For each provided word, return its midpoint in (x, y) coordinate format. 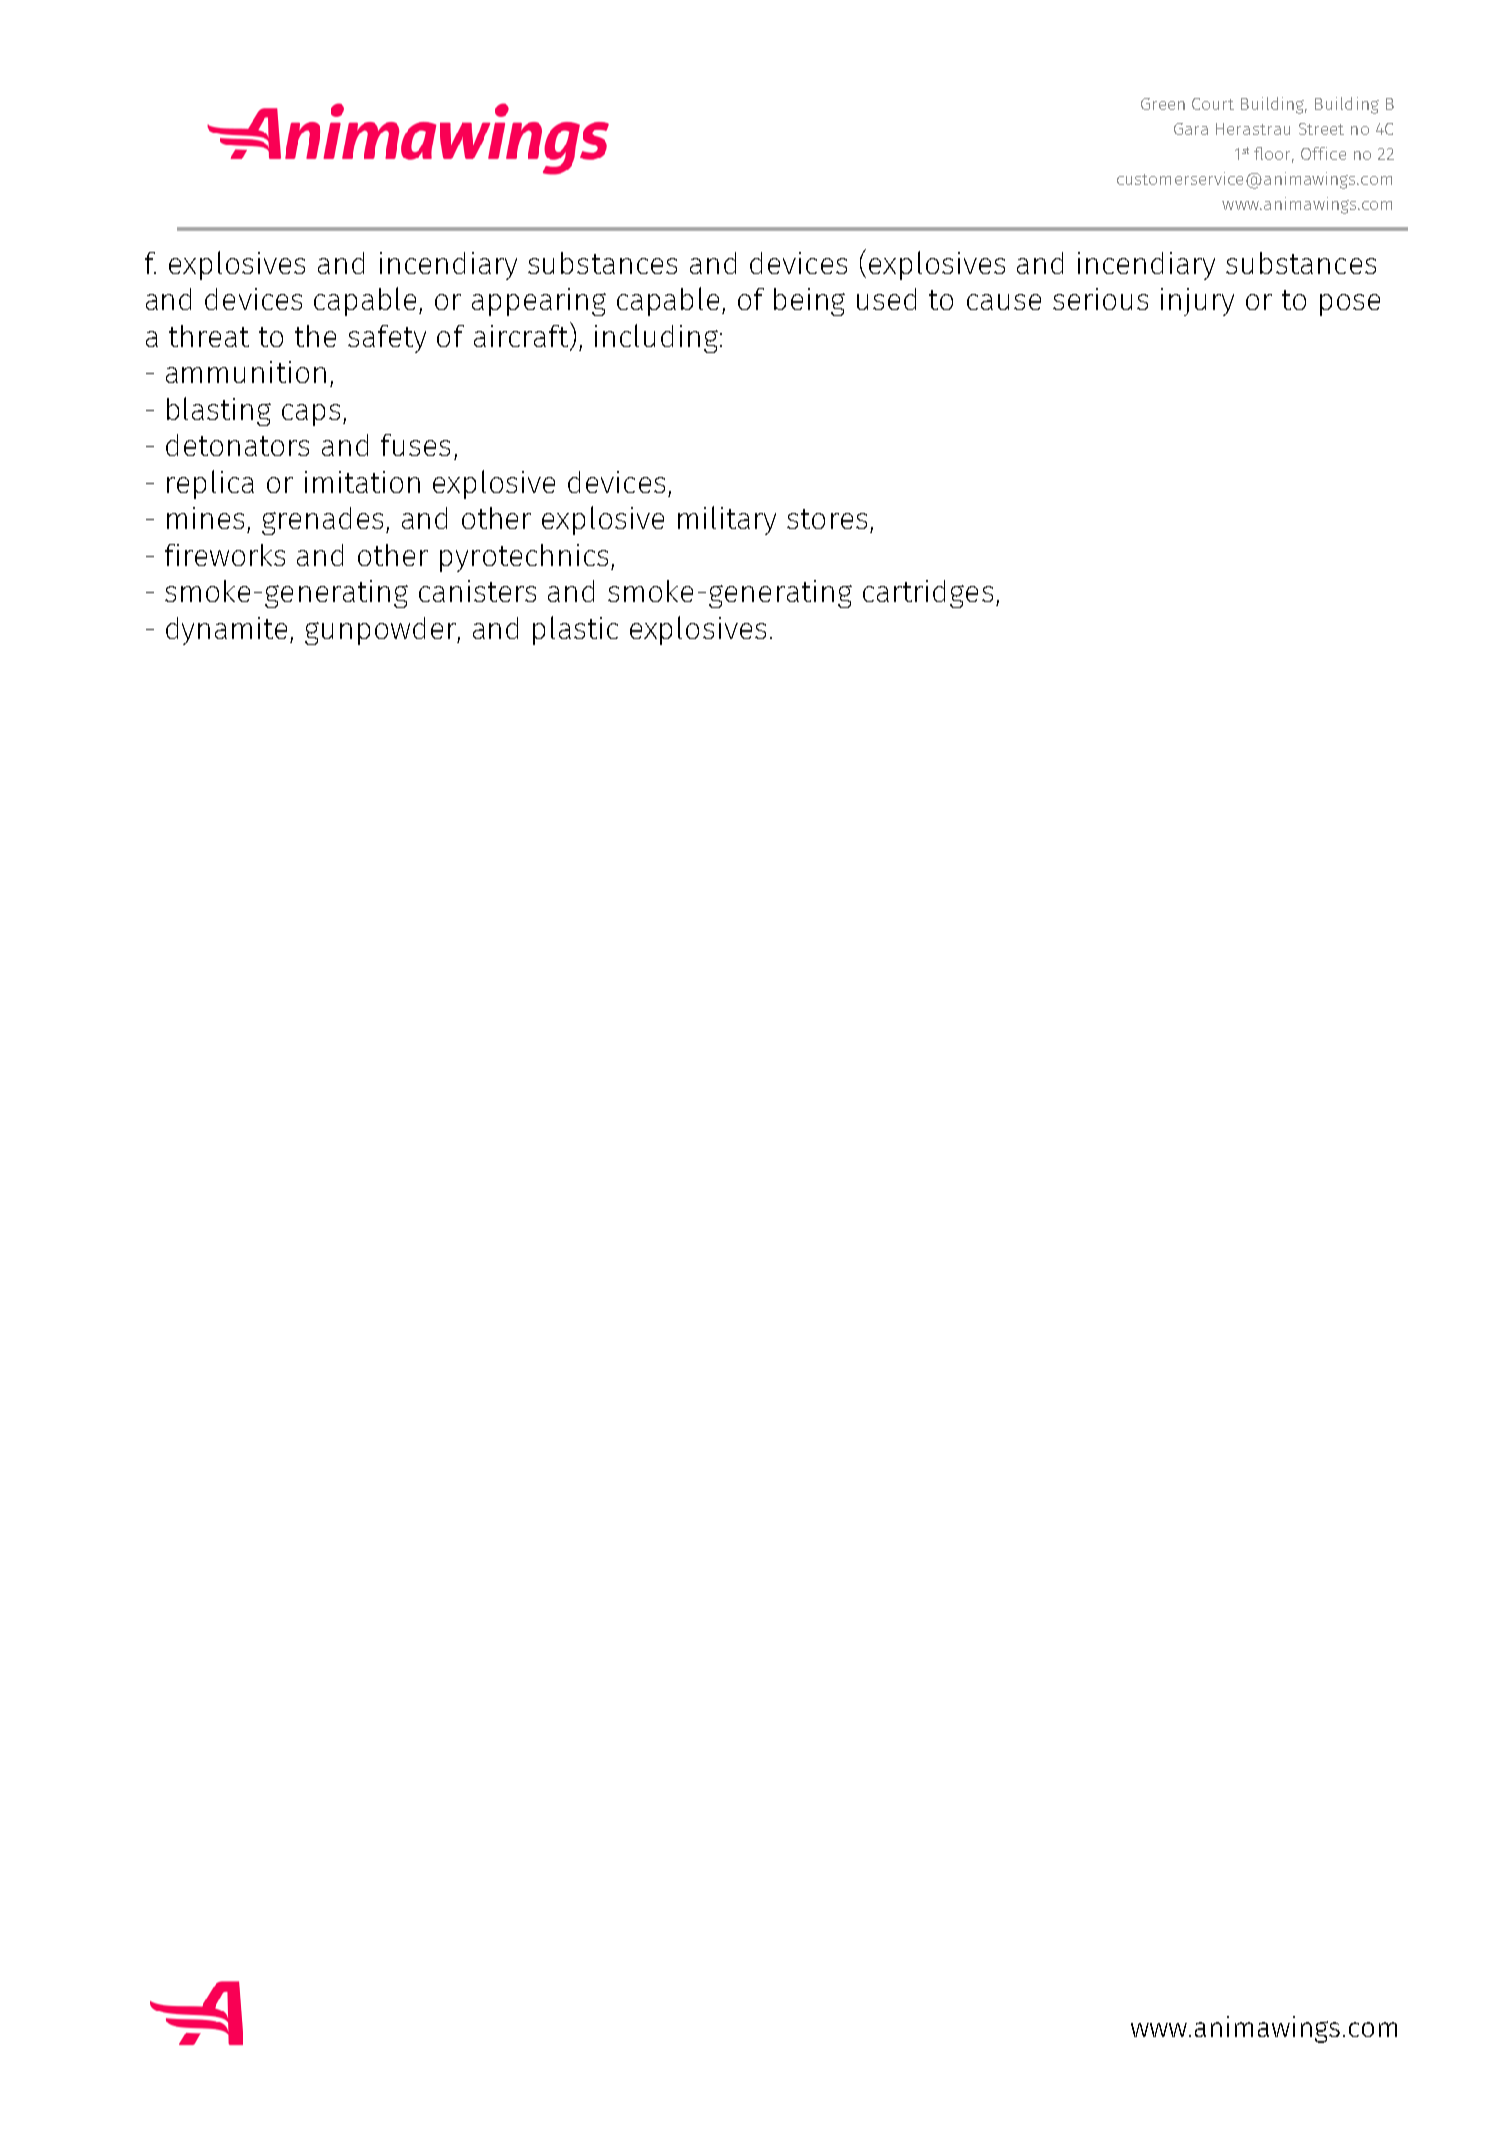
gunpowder (381, 631)
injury (1197, 302)
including (656, 338)
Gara (1191, 129)
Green (1163, 104)
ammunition (246, 372)
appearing (539, 302)
